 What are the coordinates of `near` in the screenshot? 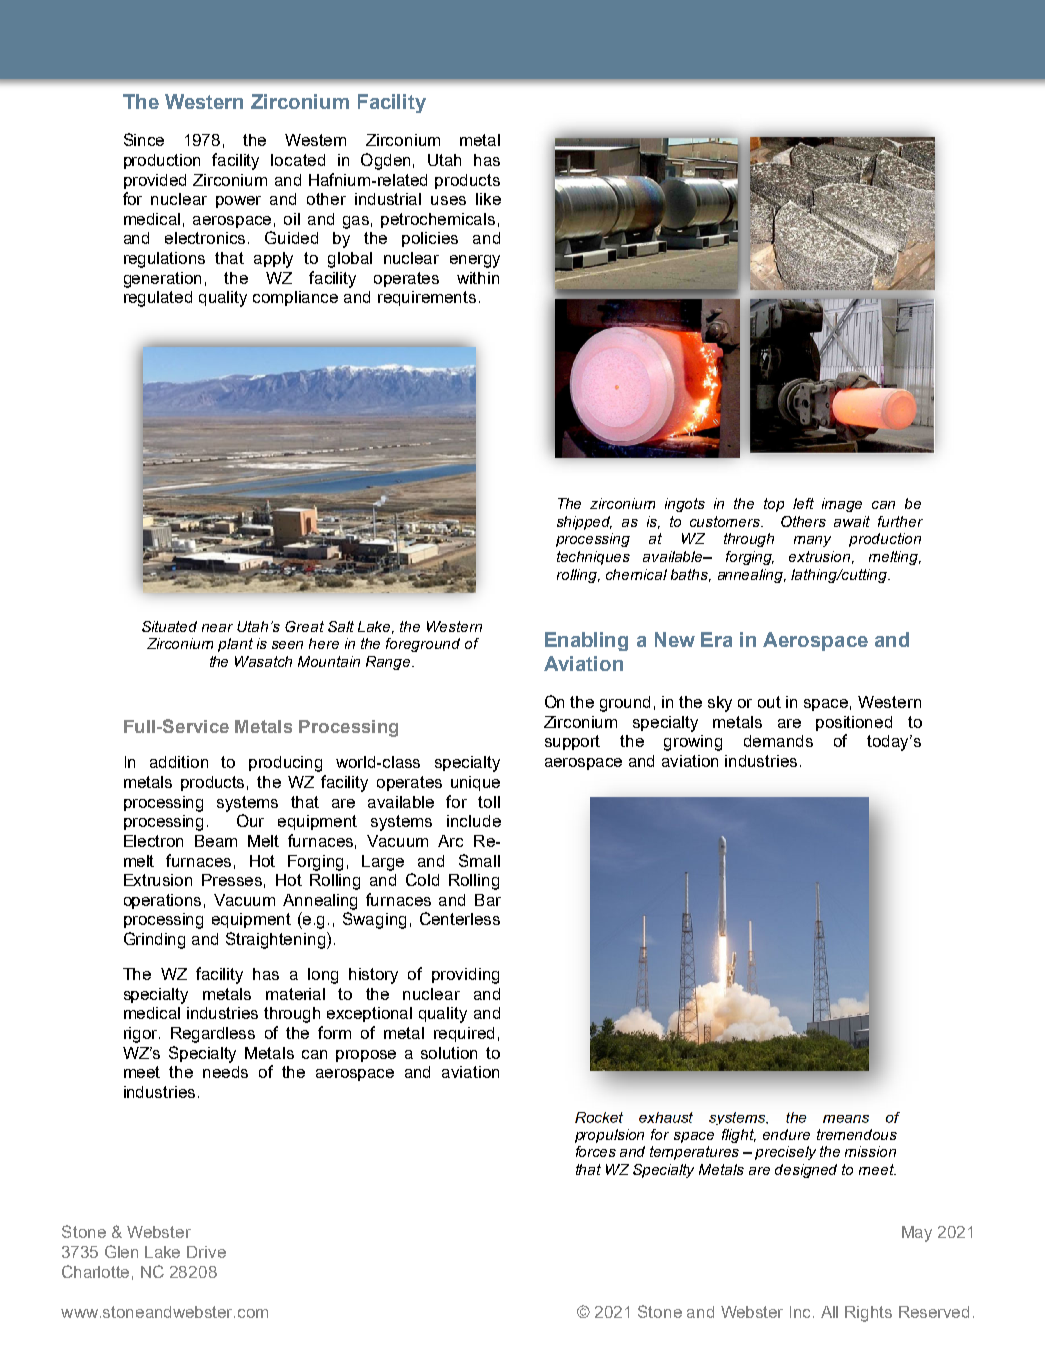 It's located at (217, 628).
